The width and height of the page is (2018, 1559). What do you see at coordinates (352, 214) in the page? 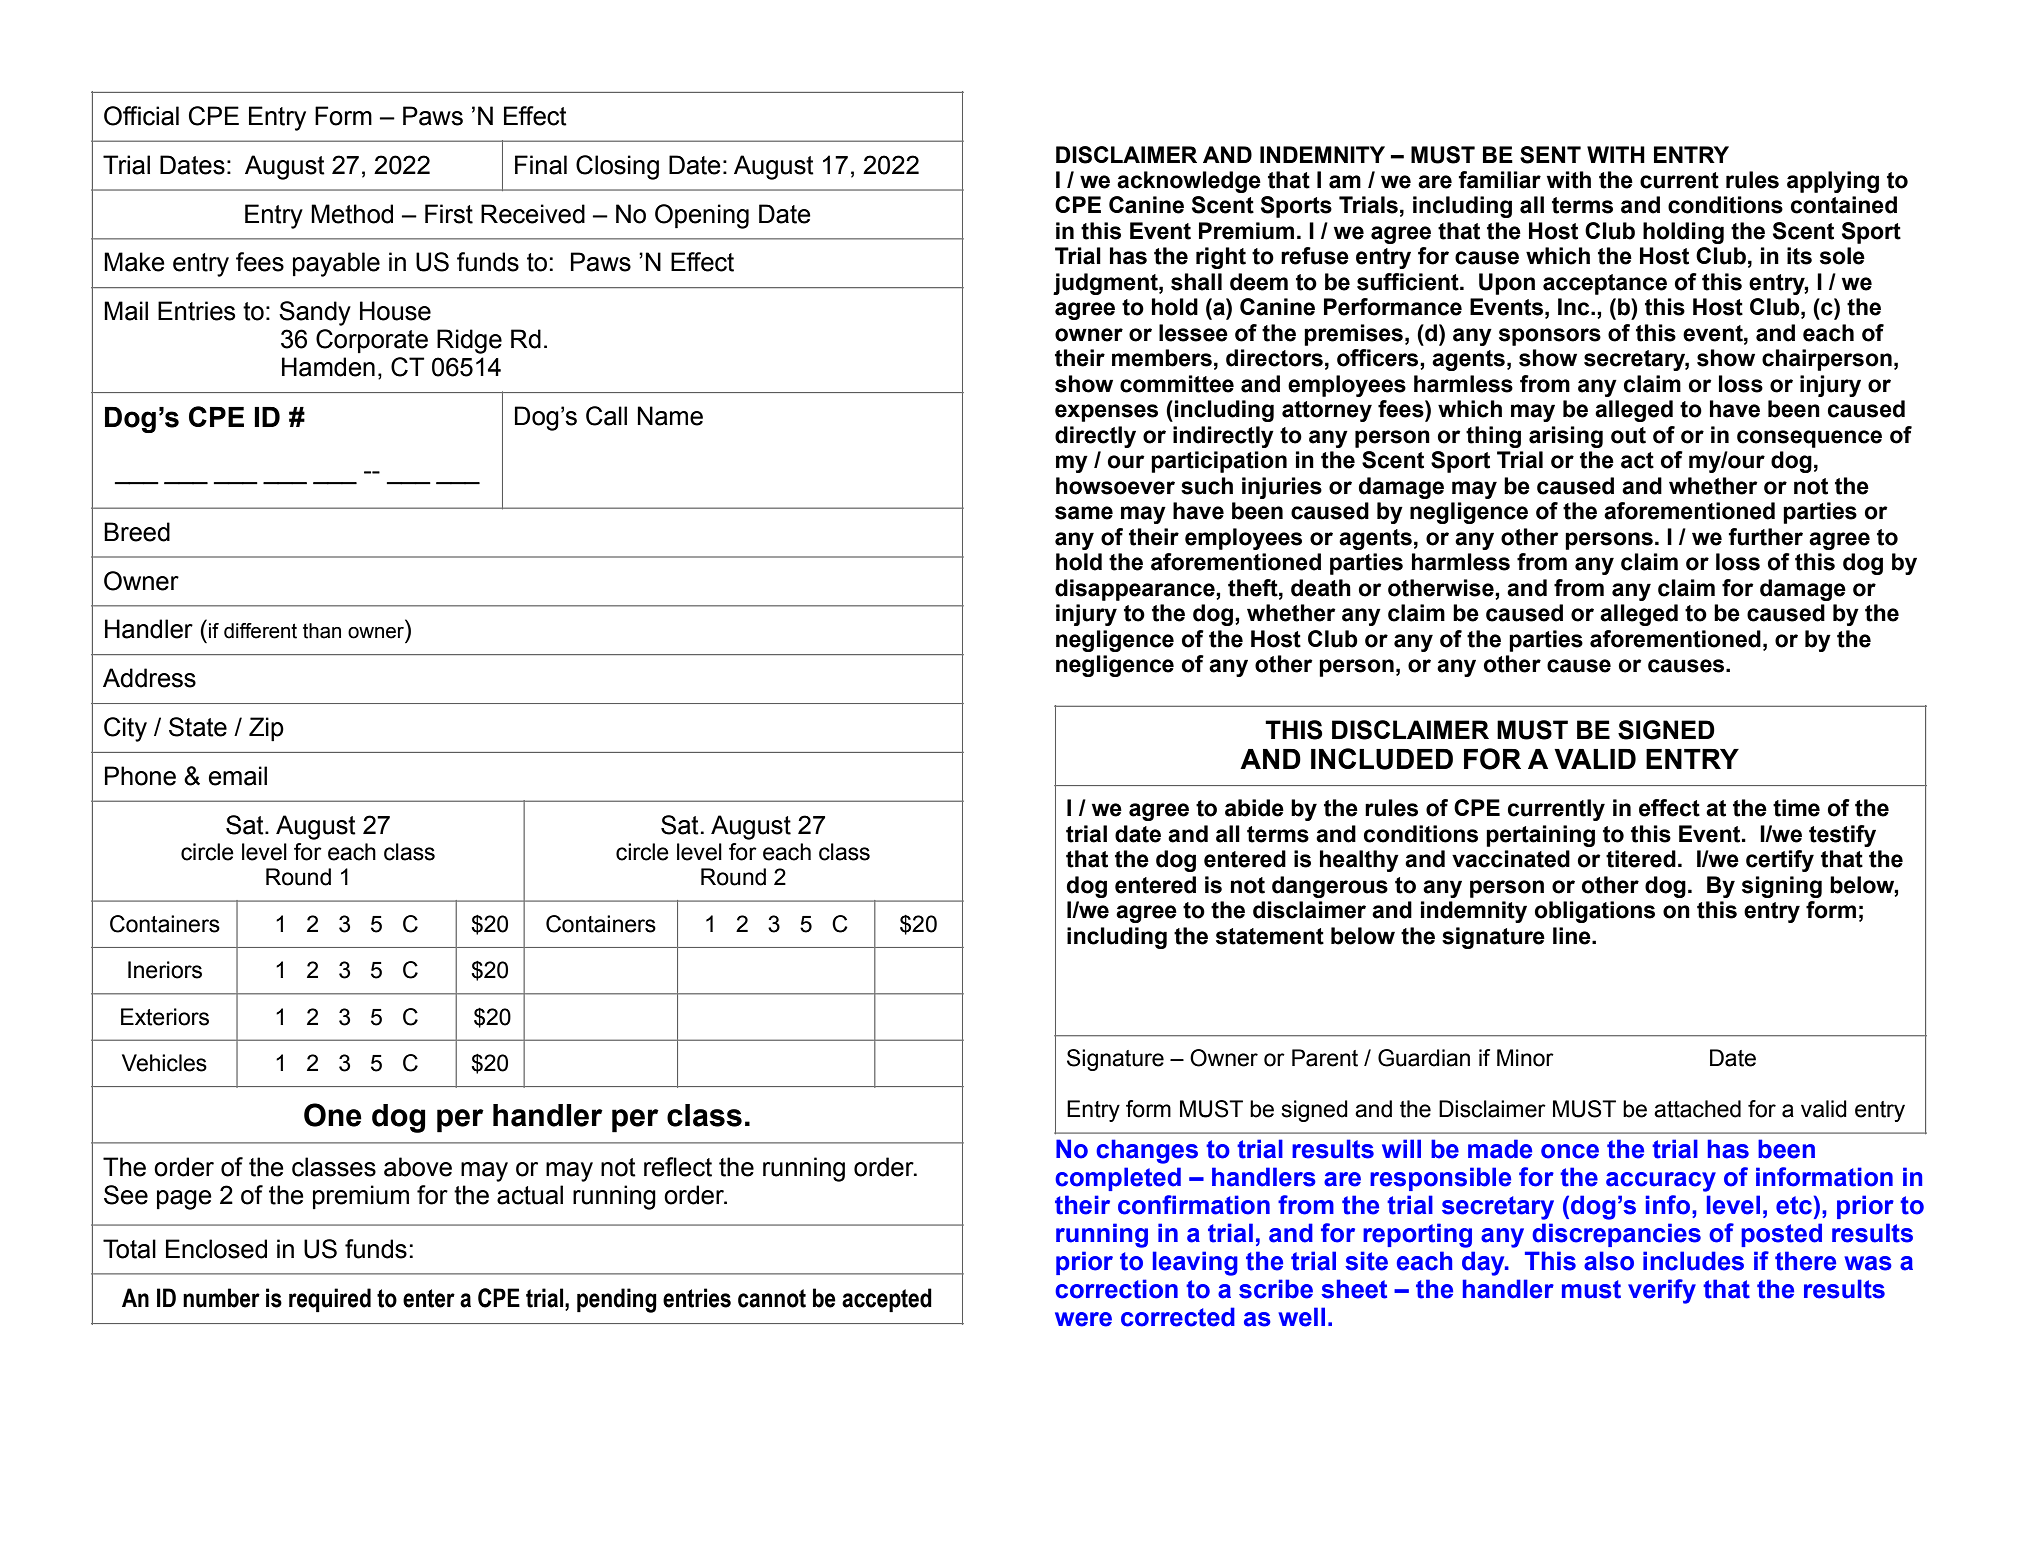
I see `Method` at bounding box center [352, 214].
